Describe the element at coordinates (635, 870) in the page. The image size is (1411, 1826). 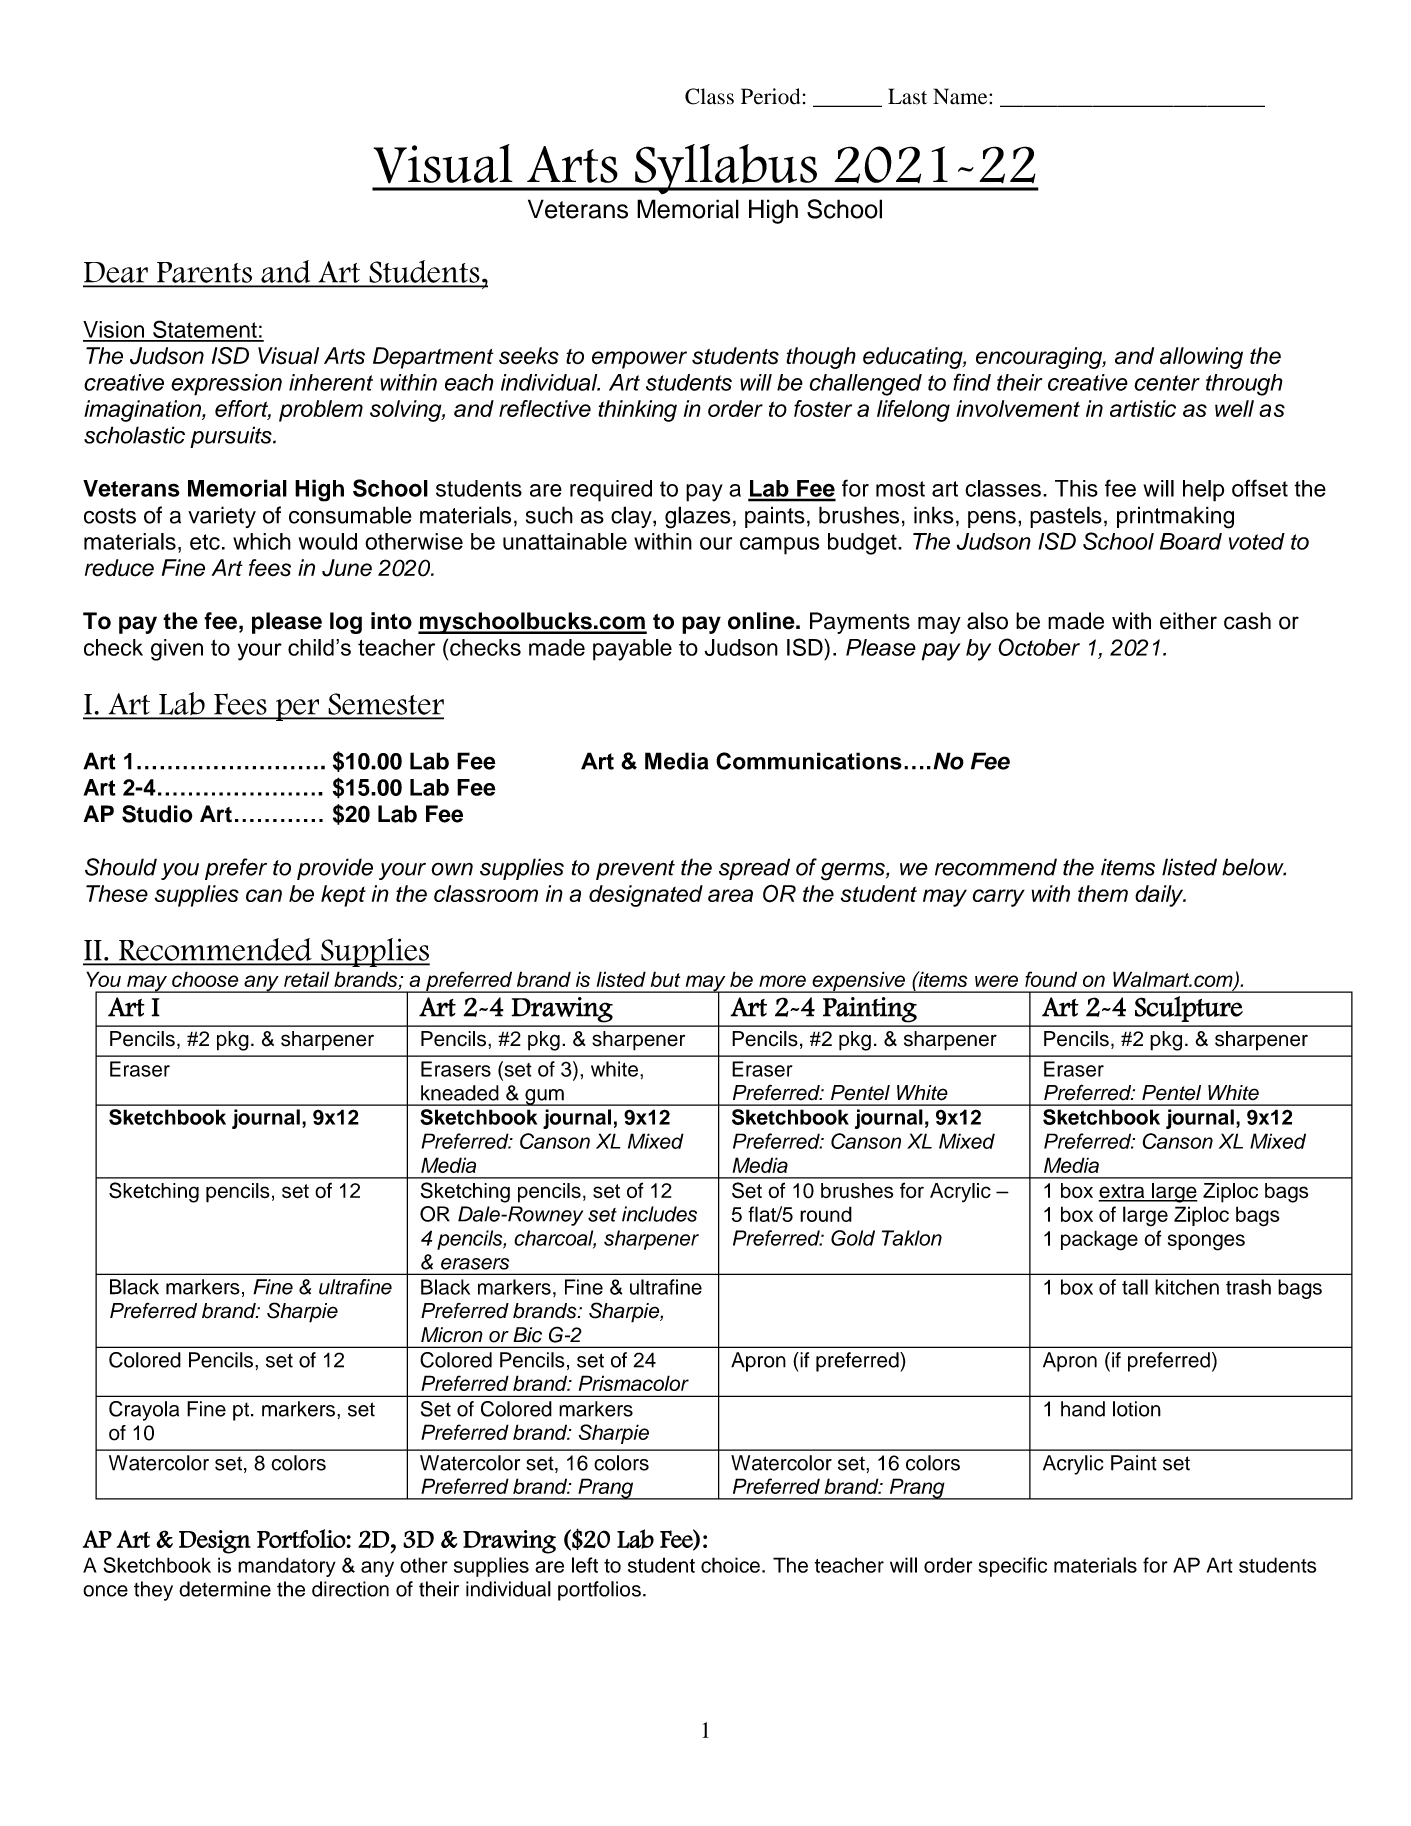
I see `prevent` at that location.
